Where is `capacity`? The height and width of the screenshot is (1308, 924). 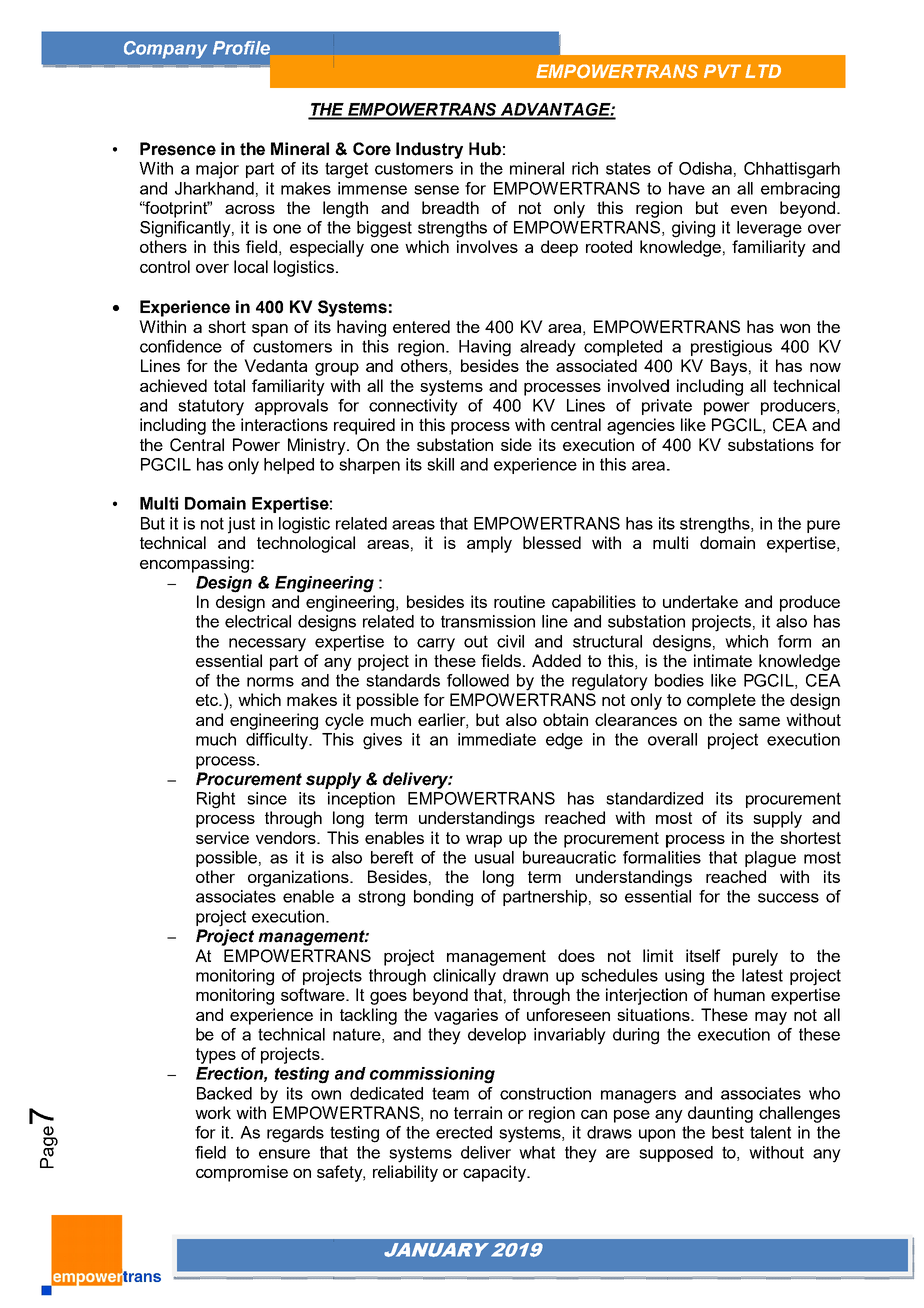 capacity is located at coordinates (495, 1173).
